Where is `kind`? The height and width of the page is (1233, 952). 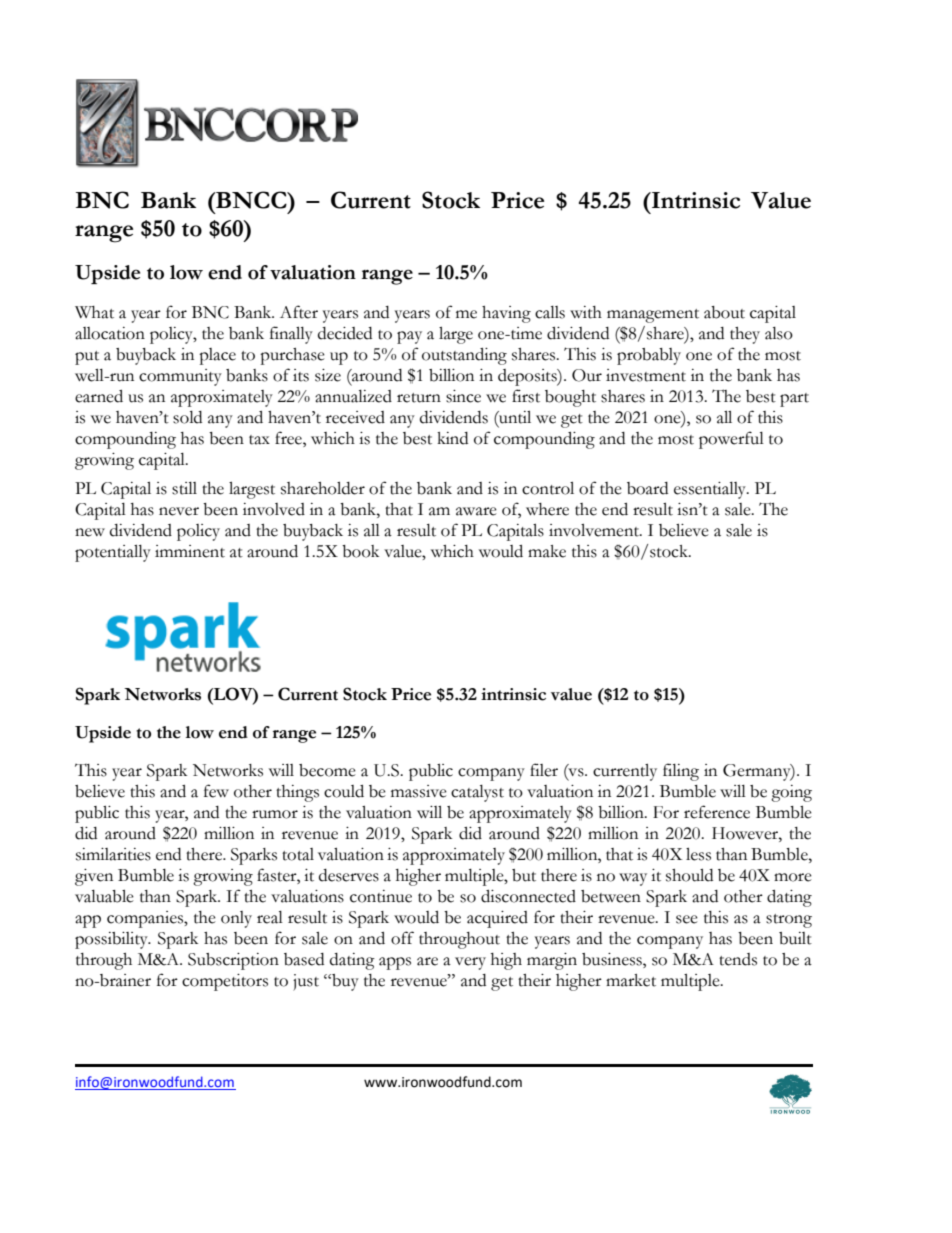 kind is located at coordinates (452, 438).
